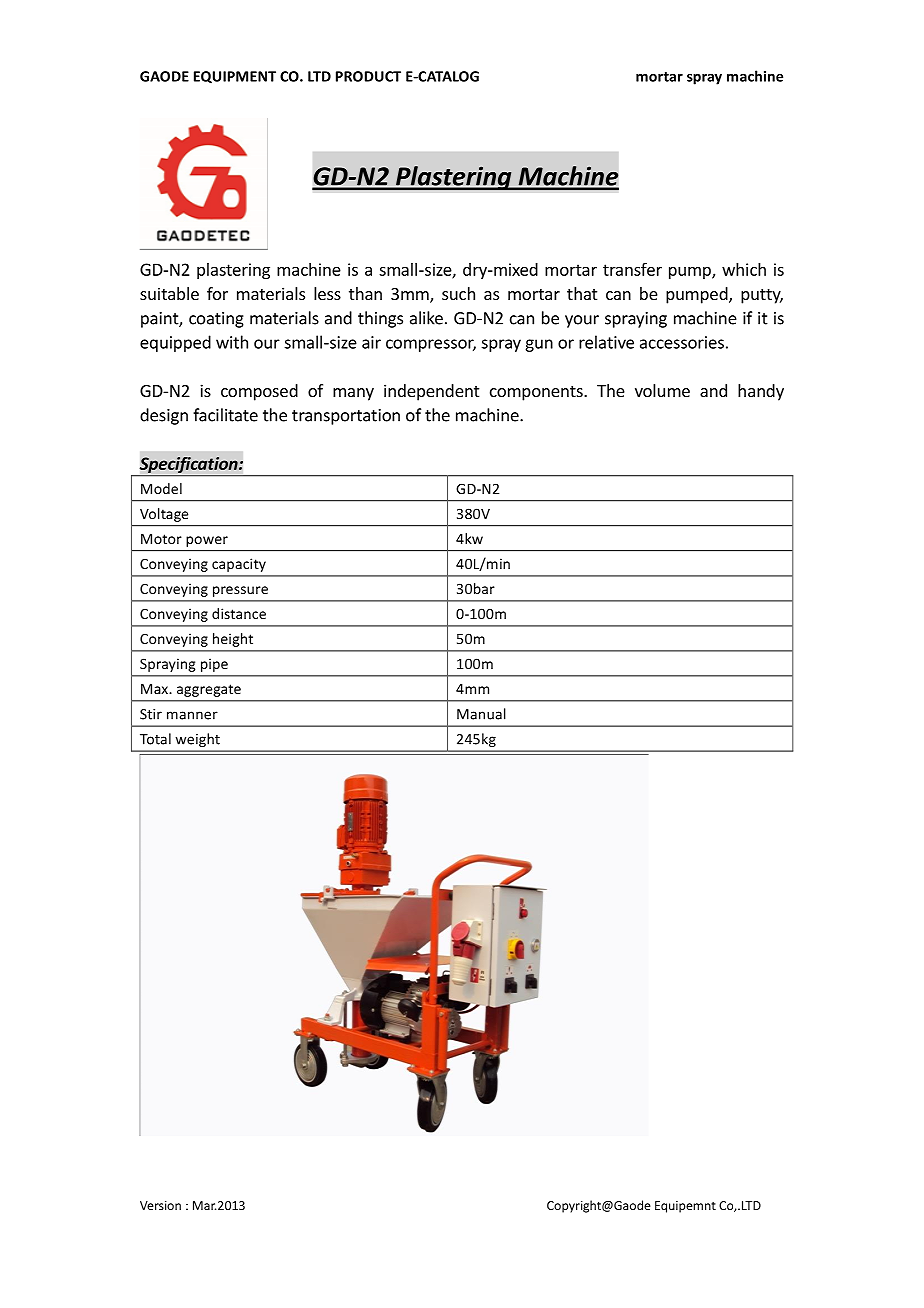  Describe the element at coordinates (632, 269) in the page. I see `transfer` at that location.
